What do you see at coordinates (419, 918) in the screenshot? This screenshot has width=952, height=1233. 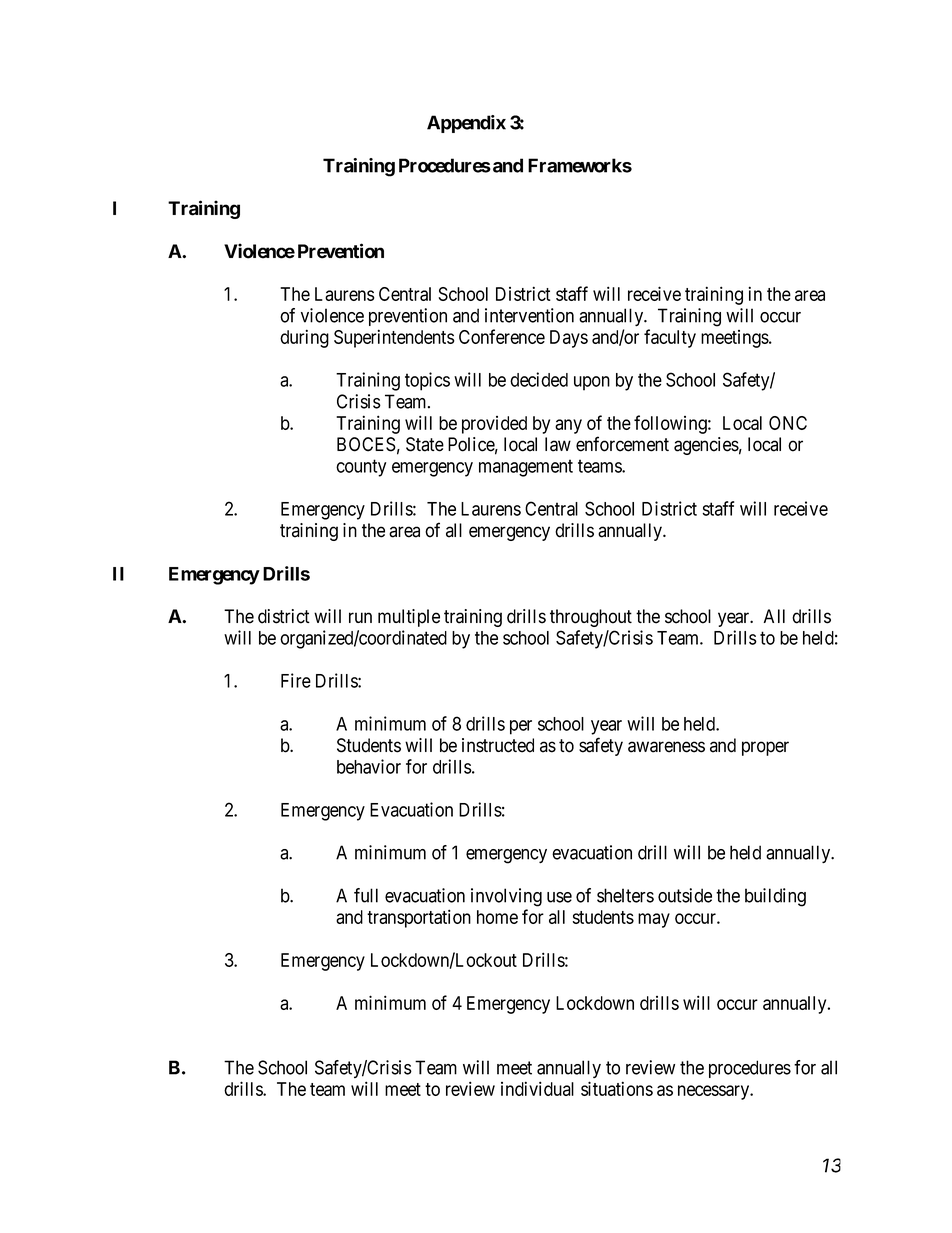 I see `transportation` at bounding box center [419, 918].
